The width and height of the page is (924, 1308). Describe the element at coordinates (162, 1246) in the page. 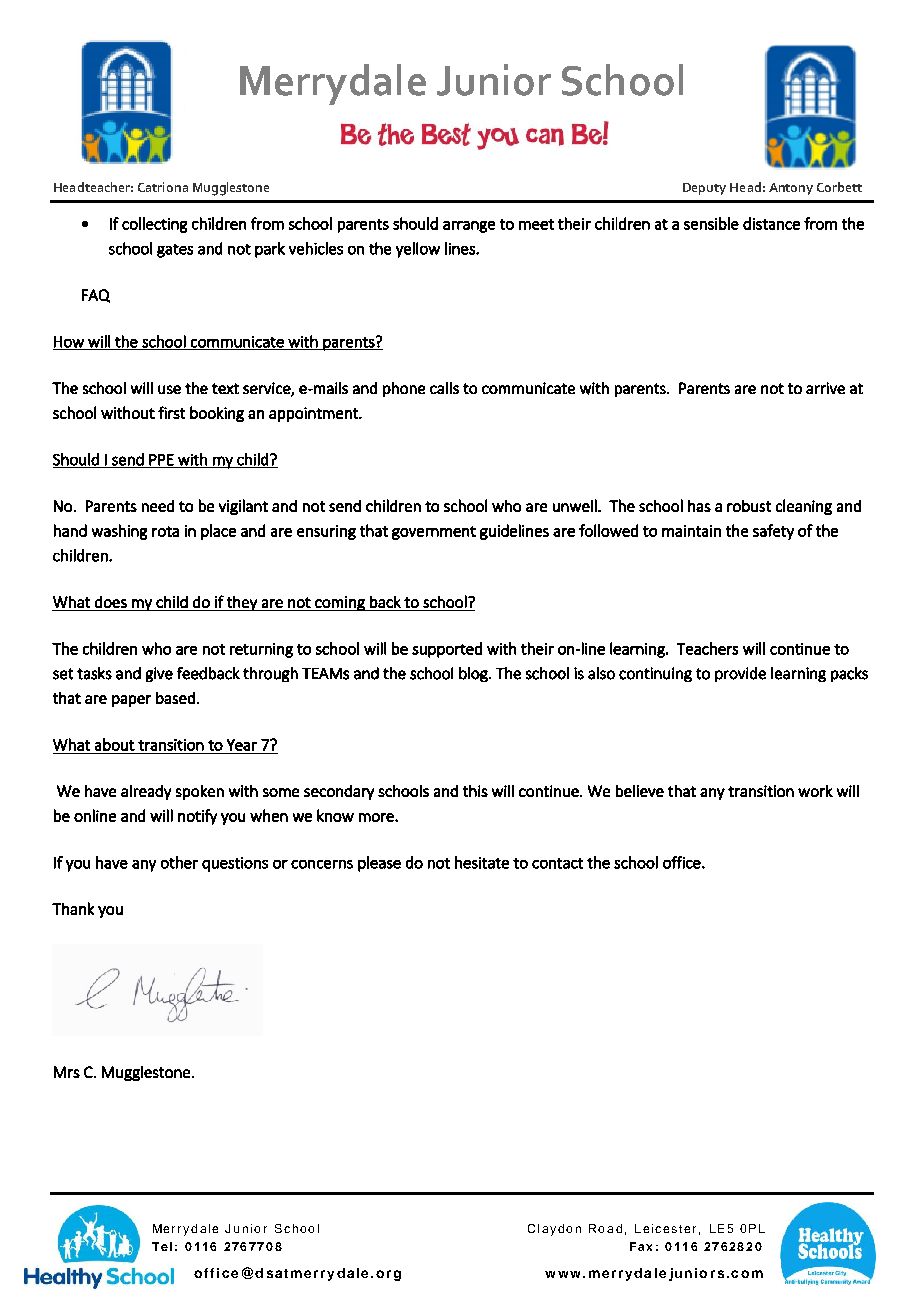

I see `Tel` at that location.
